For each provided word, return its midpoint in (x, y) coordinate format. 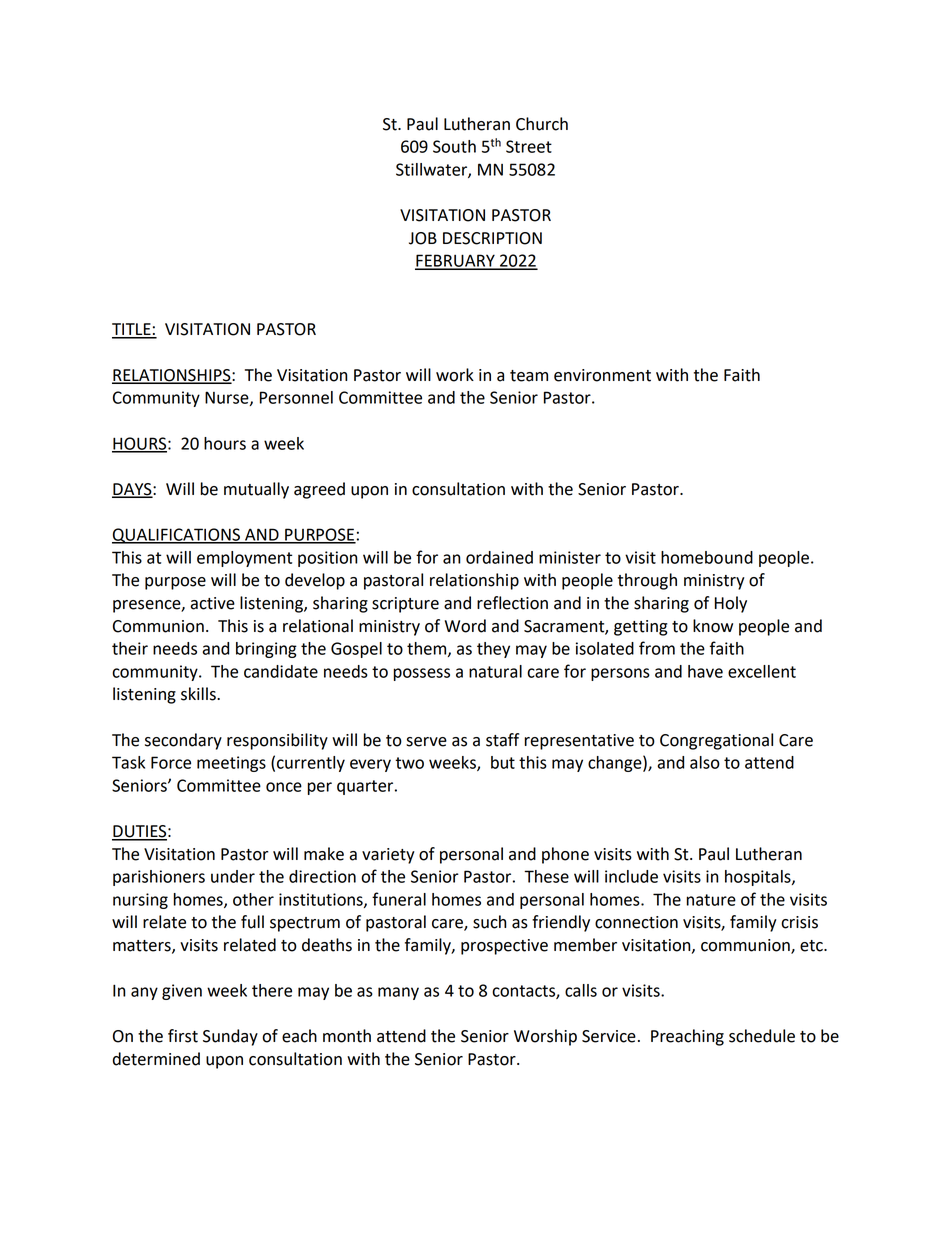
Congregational (716, 741)
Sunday (230, 1037)
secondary (183, 741)
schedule (762, 1036)
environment (602, 375)
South (454, 146)
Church (542, 124)
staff (502, 740)
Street (529, 146)
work (455, 375)
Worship (545, 1037)
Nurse (228, 398)
